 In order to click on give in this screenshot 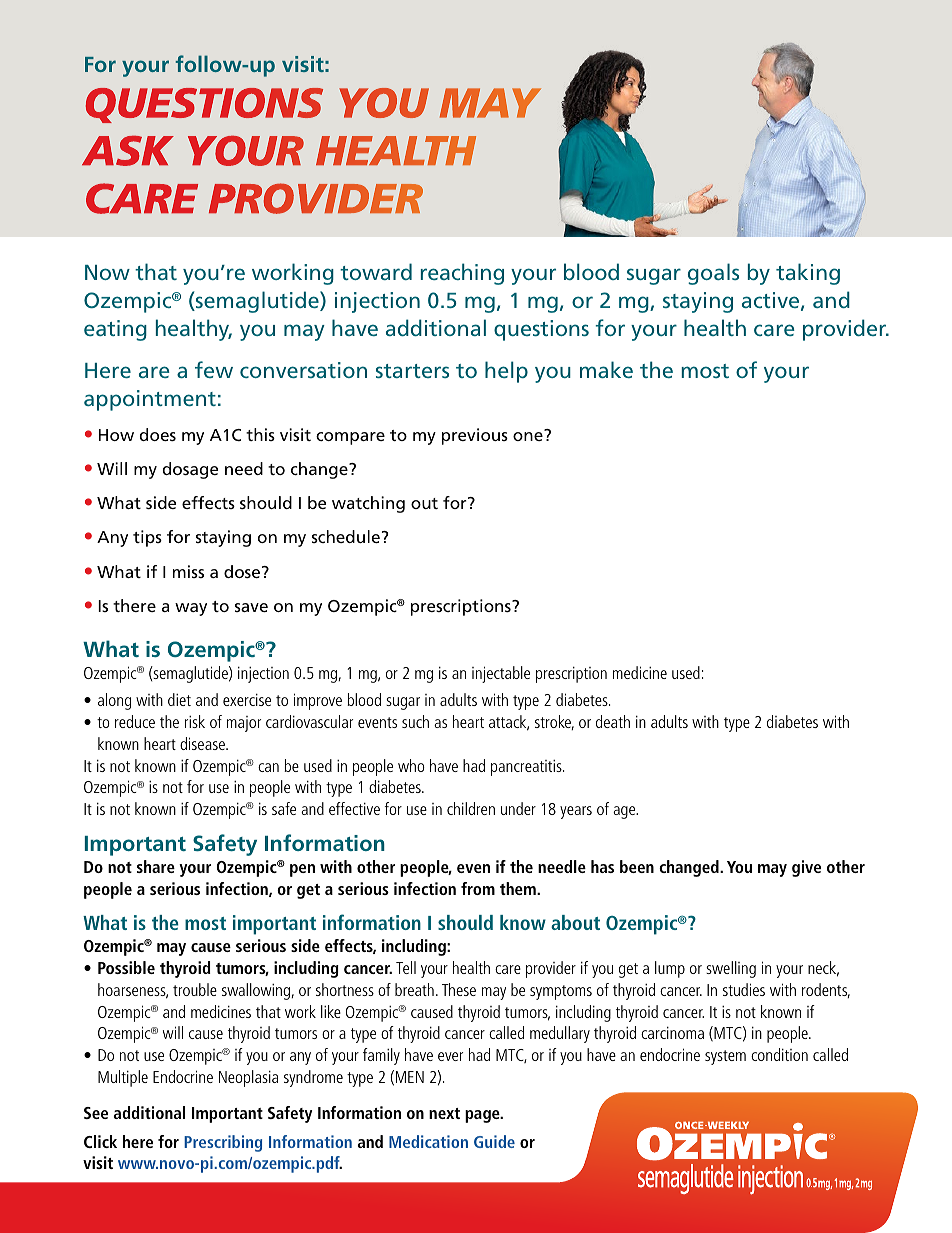, I will do `click(806, 868)`.
